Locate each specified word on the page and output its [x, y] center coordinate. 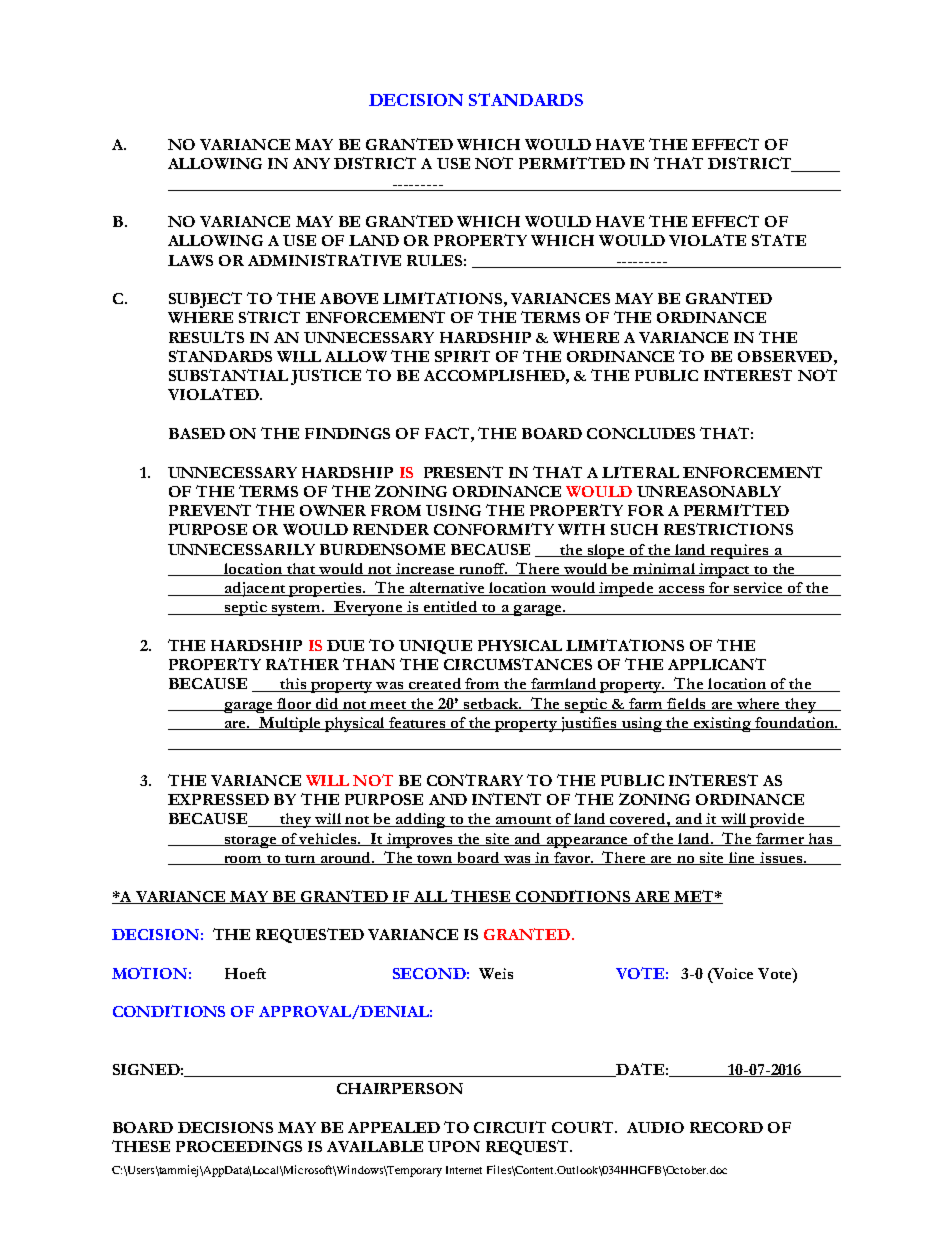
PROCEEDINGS [239, 1146]
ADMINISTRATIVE [324, 260]
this [293, 685]
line [741, 858]
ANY [311, 163]
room [243, 860]
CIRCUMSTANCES [518, 664]
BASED [197, 433]
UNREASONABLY [709, 491]
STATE [779, 240]
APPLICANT [717, 664]
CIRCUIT [510, 1127]
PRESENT [463, 472]
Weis [496, 973]
